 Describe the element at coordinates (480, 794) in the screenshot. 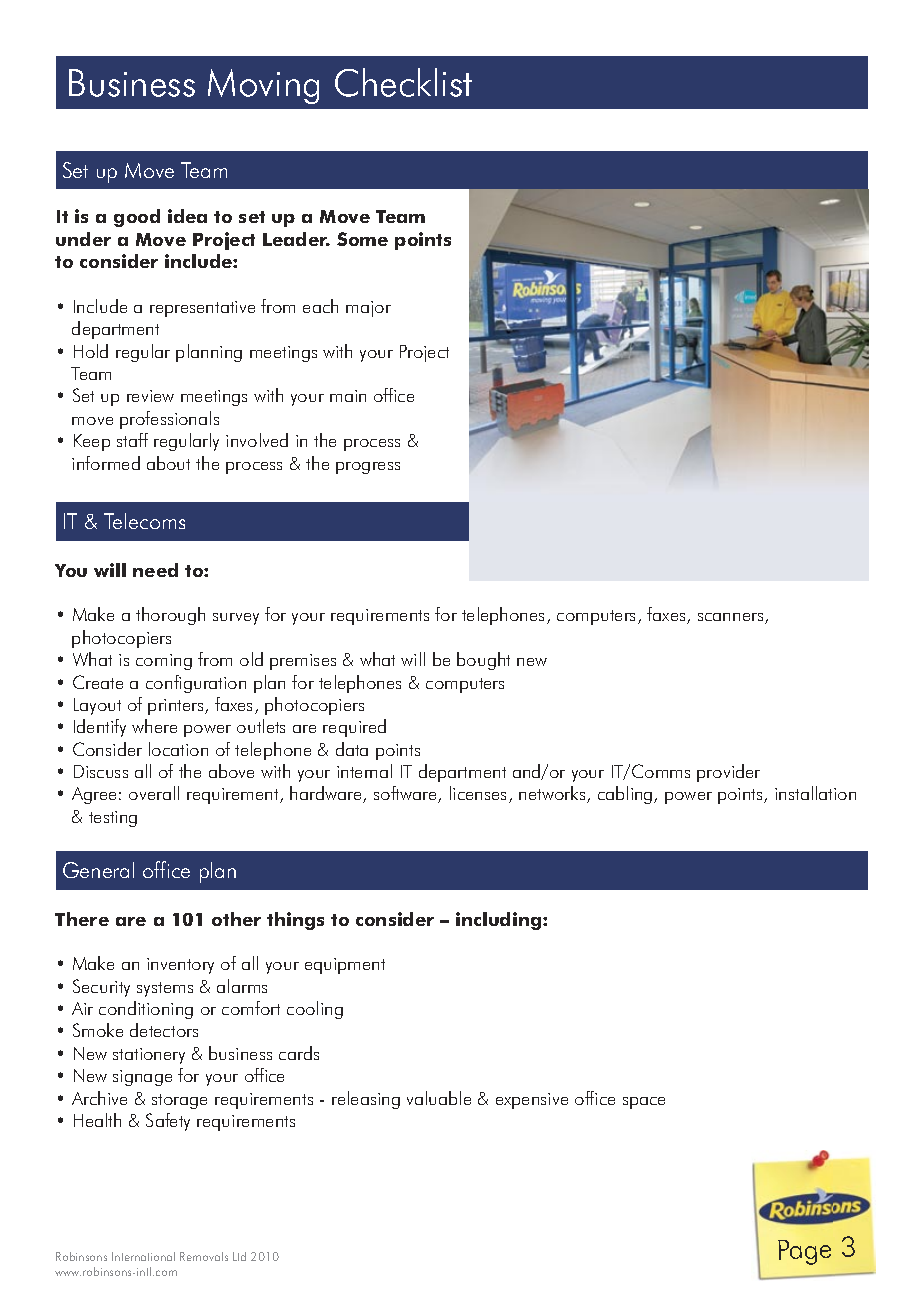

I see `licenses` at that location.
